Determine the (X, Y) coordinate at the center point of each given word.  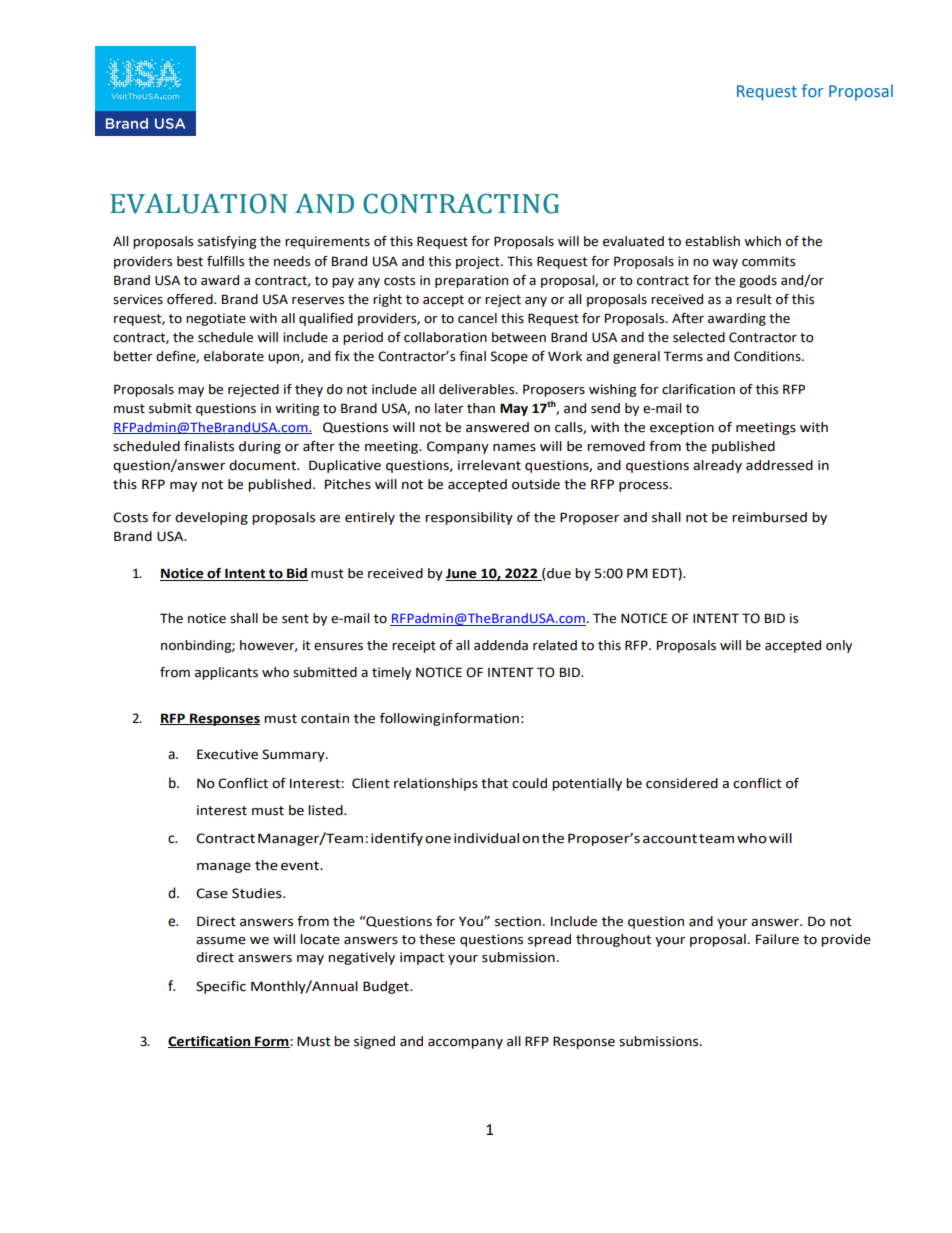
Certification (210, 1042)
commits (768, 261)
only (839, 646)
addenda (501, 645)
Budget (387, 987)
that (494, 783)
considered (682, 783)
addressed (779, 465)
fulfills (225, 261)
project (479, 262)
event (301, 866)
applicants (226, 673)
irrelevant (489, 465)
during (260, 447)
